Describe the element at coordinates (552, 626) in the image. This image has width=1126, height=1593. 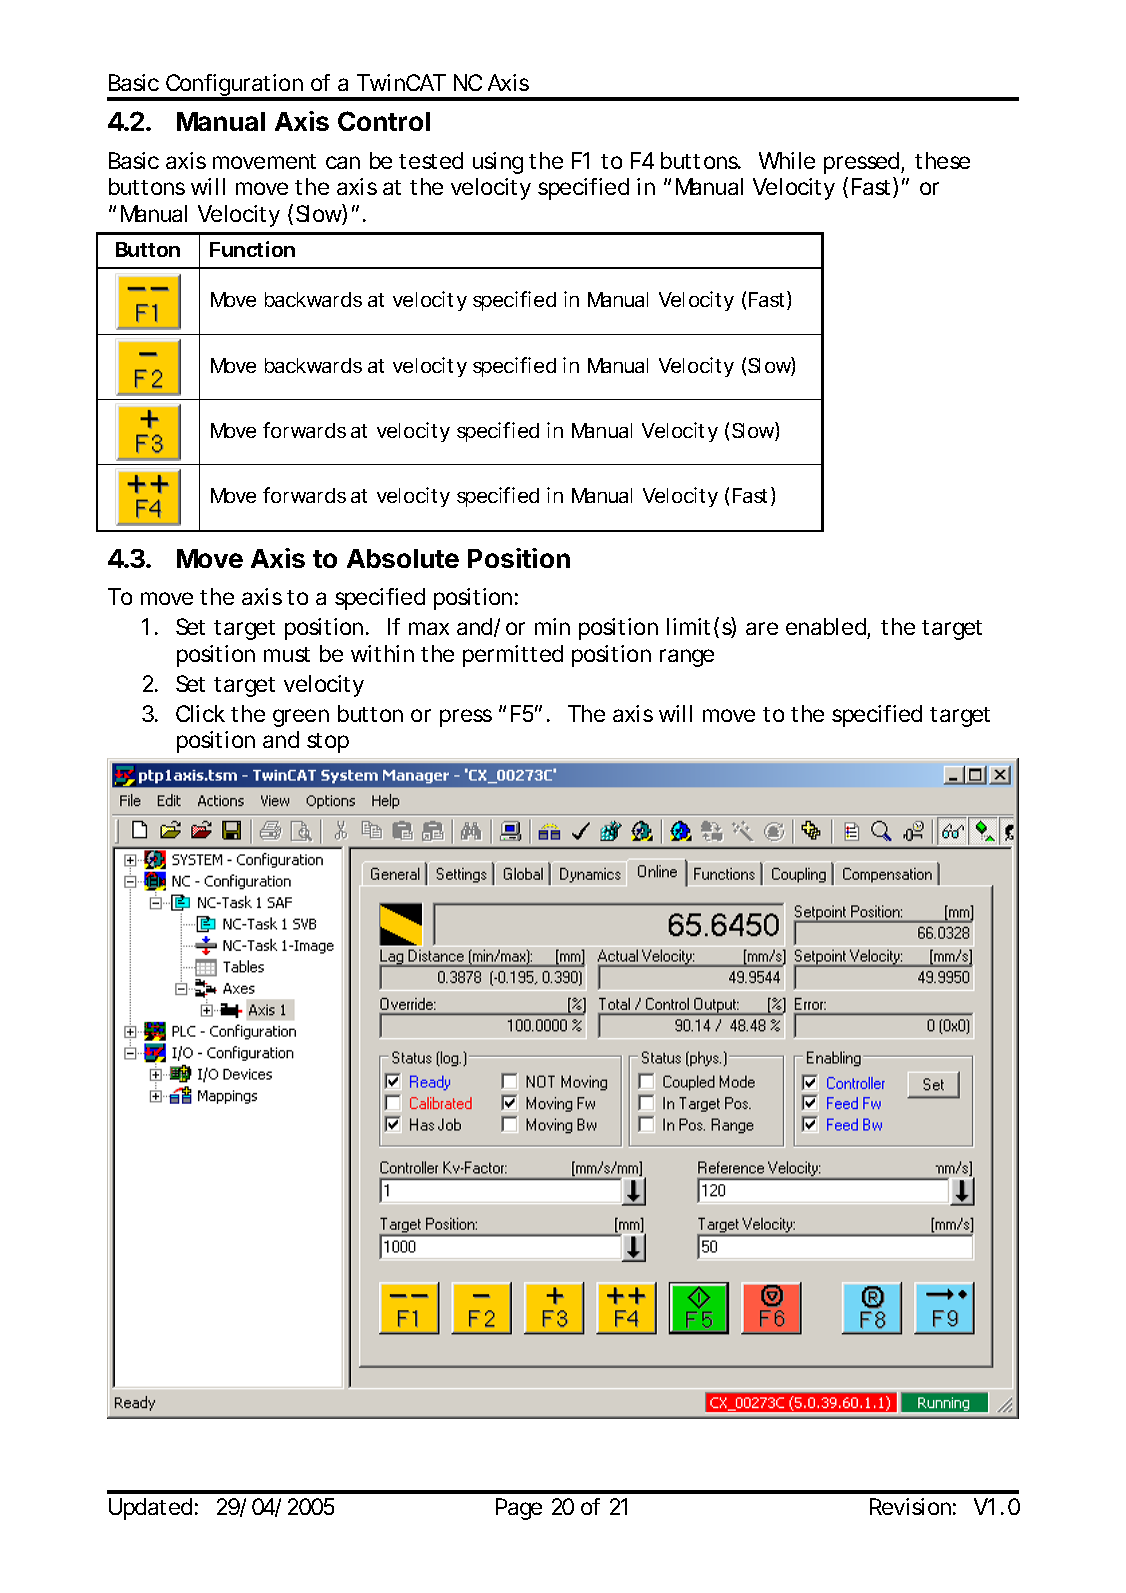
I see `min` at that location.
